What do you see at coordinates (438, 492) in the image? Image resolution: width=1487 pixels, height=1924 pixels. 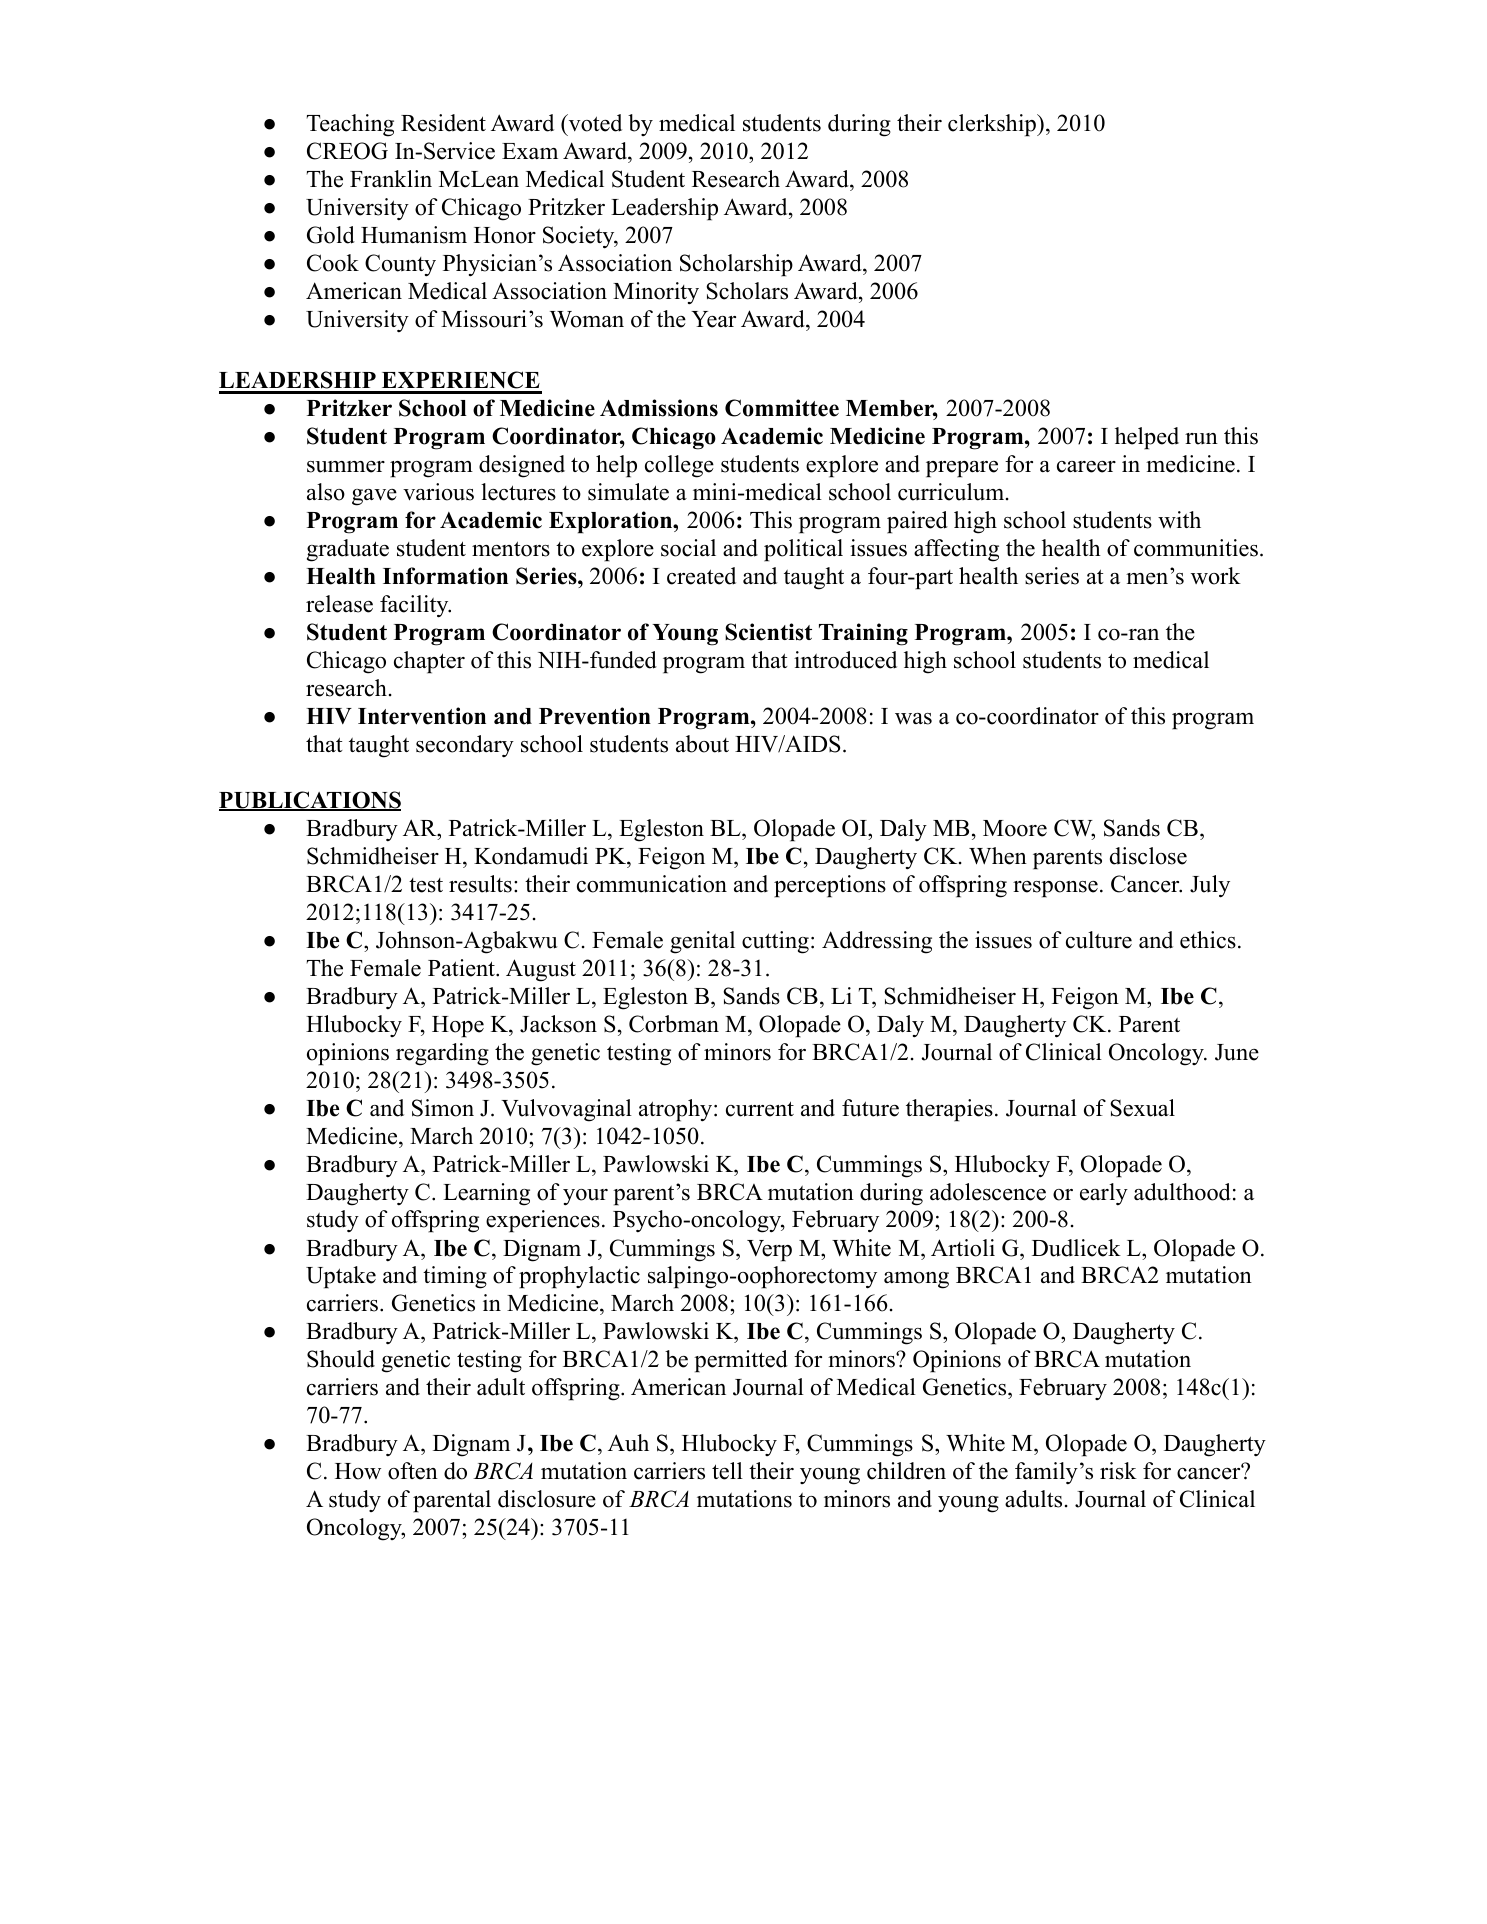 I see `various` at bounding box center [438, 492].
